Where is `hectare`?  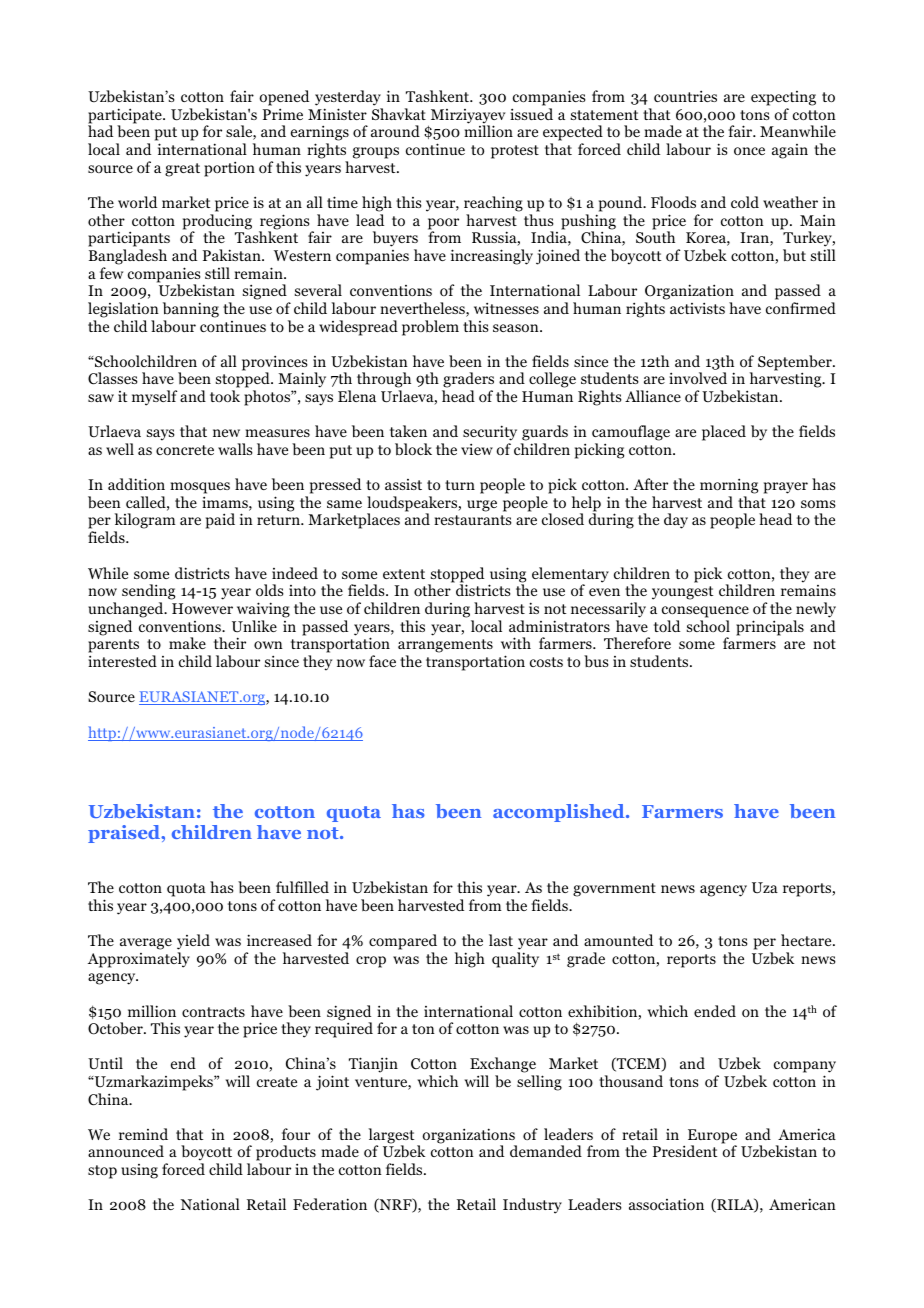 hectare is located at coordinates (807, 940).
